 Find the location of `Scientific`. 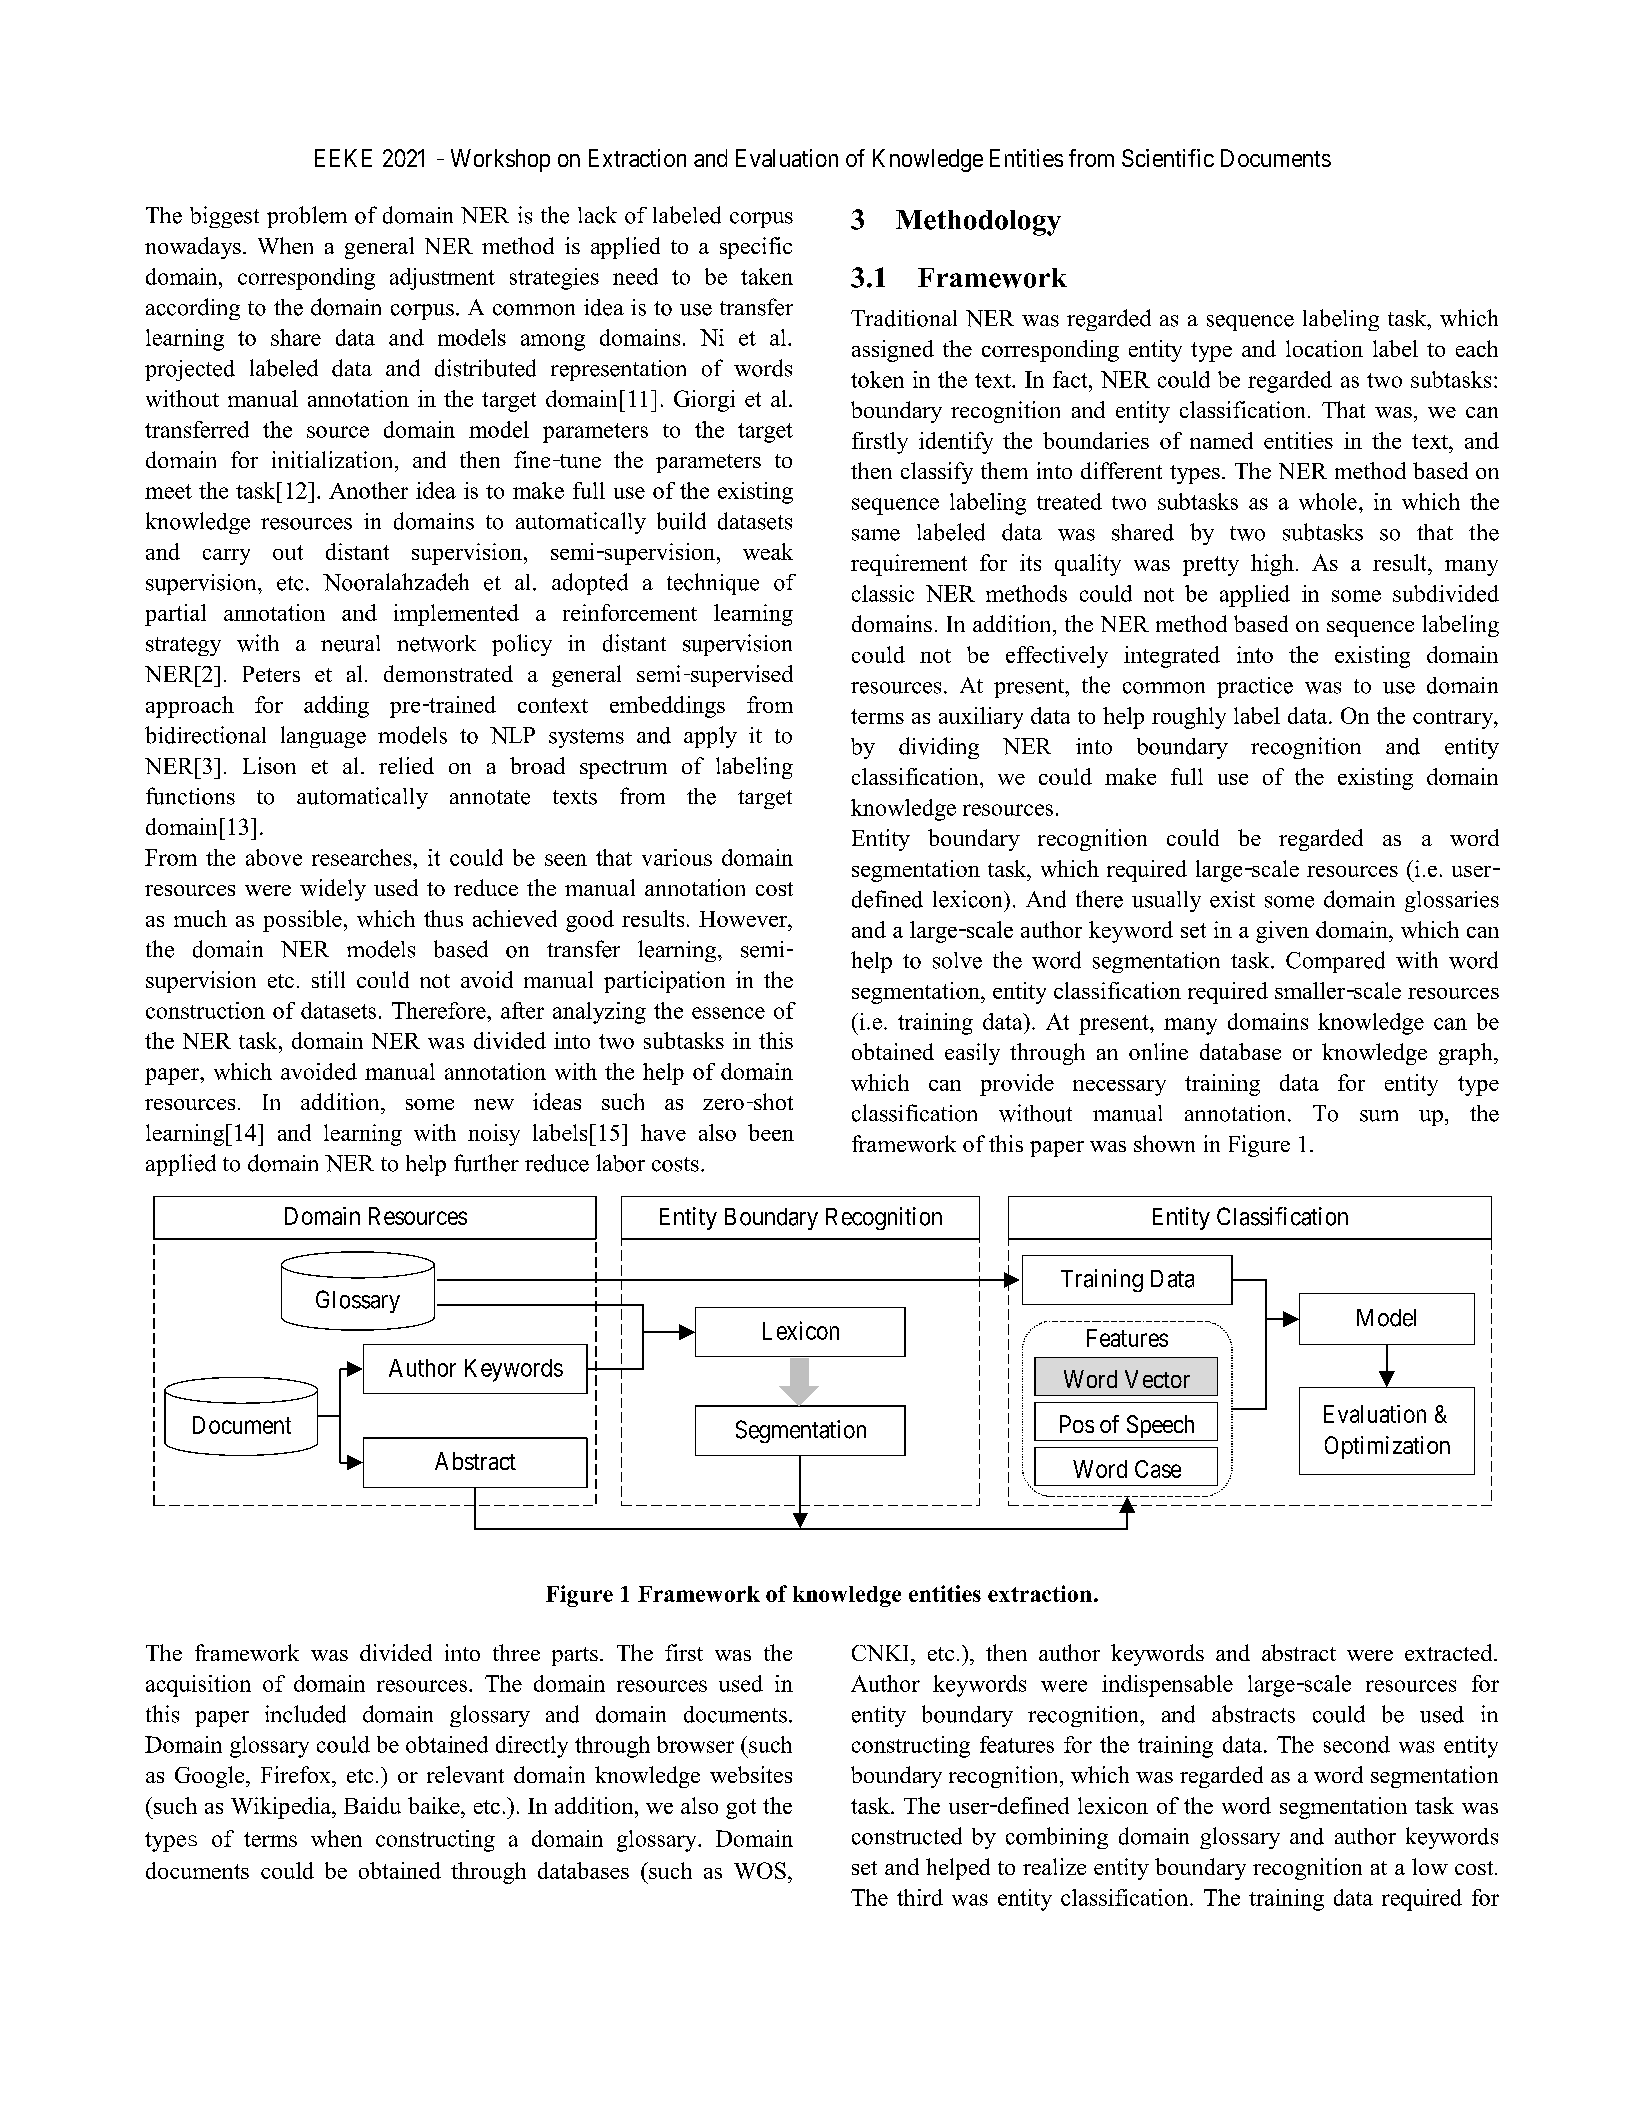

Scientific is located at coordinates (1168, 158).
